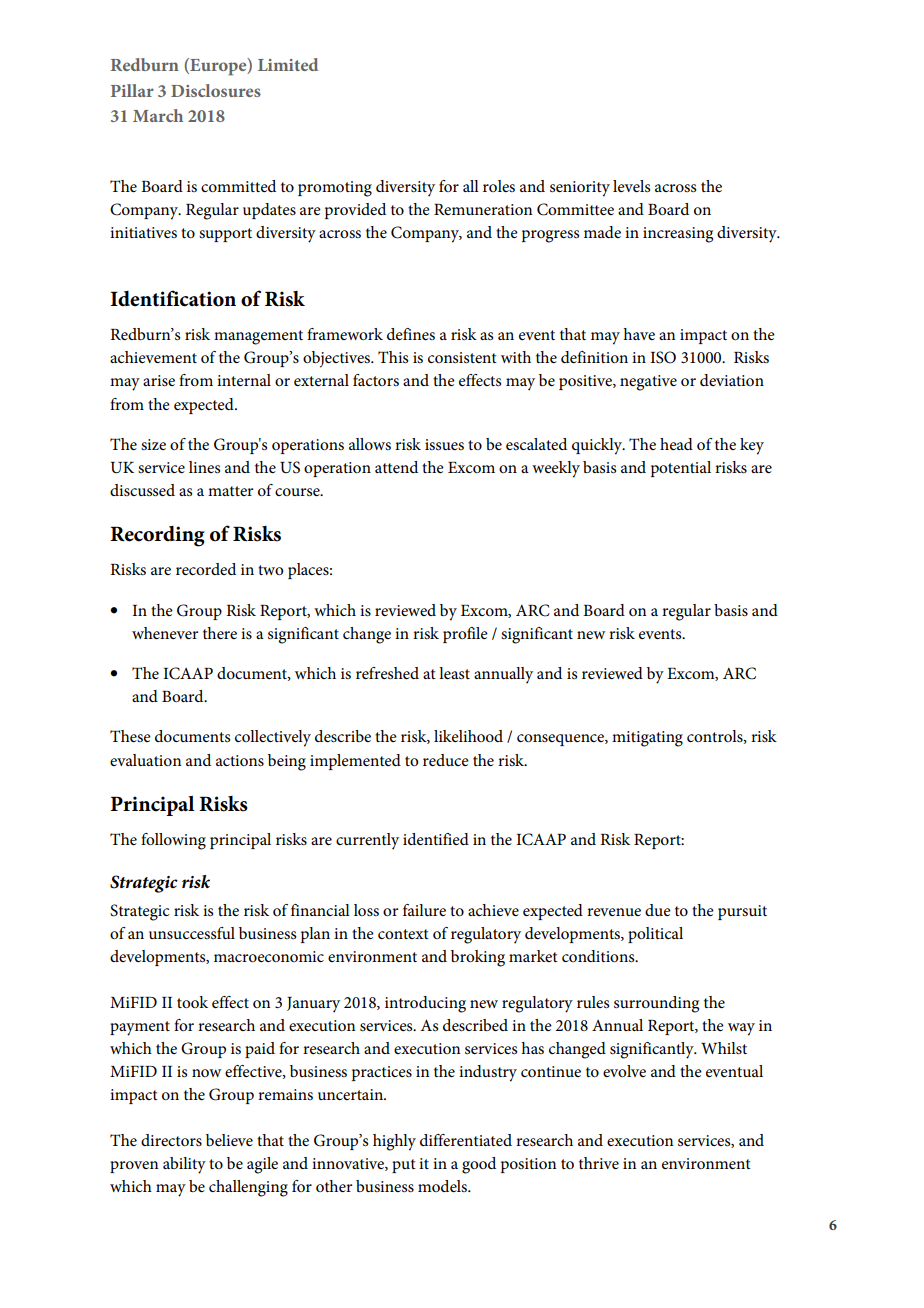 This screenshot has height=1308, width=924. Describe the element at coordinates (499, 186) in the screenshot. I see `roles` at that location.
